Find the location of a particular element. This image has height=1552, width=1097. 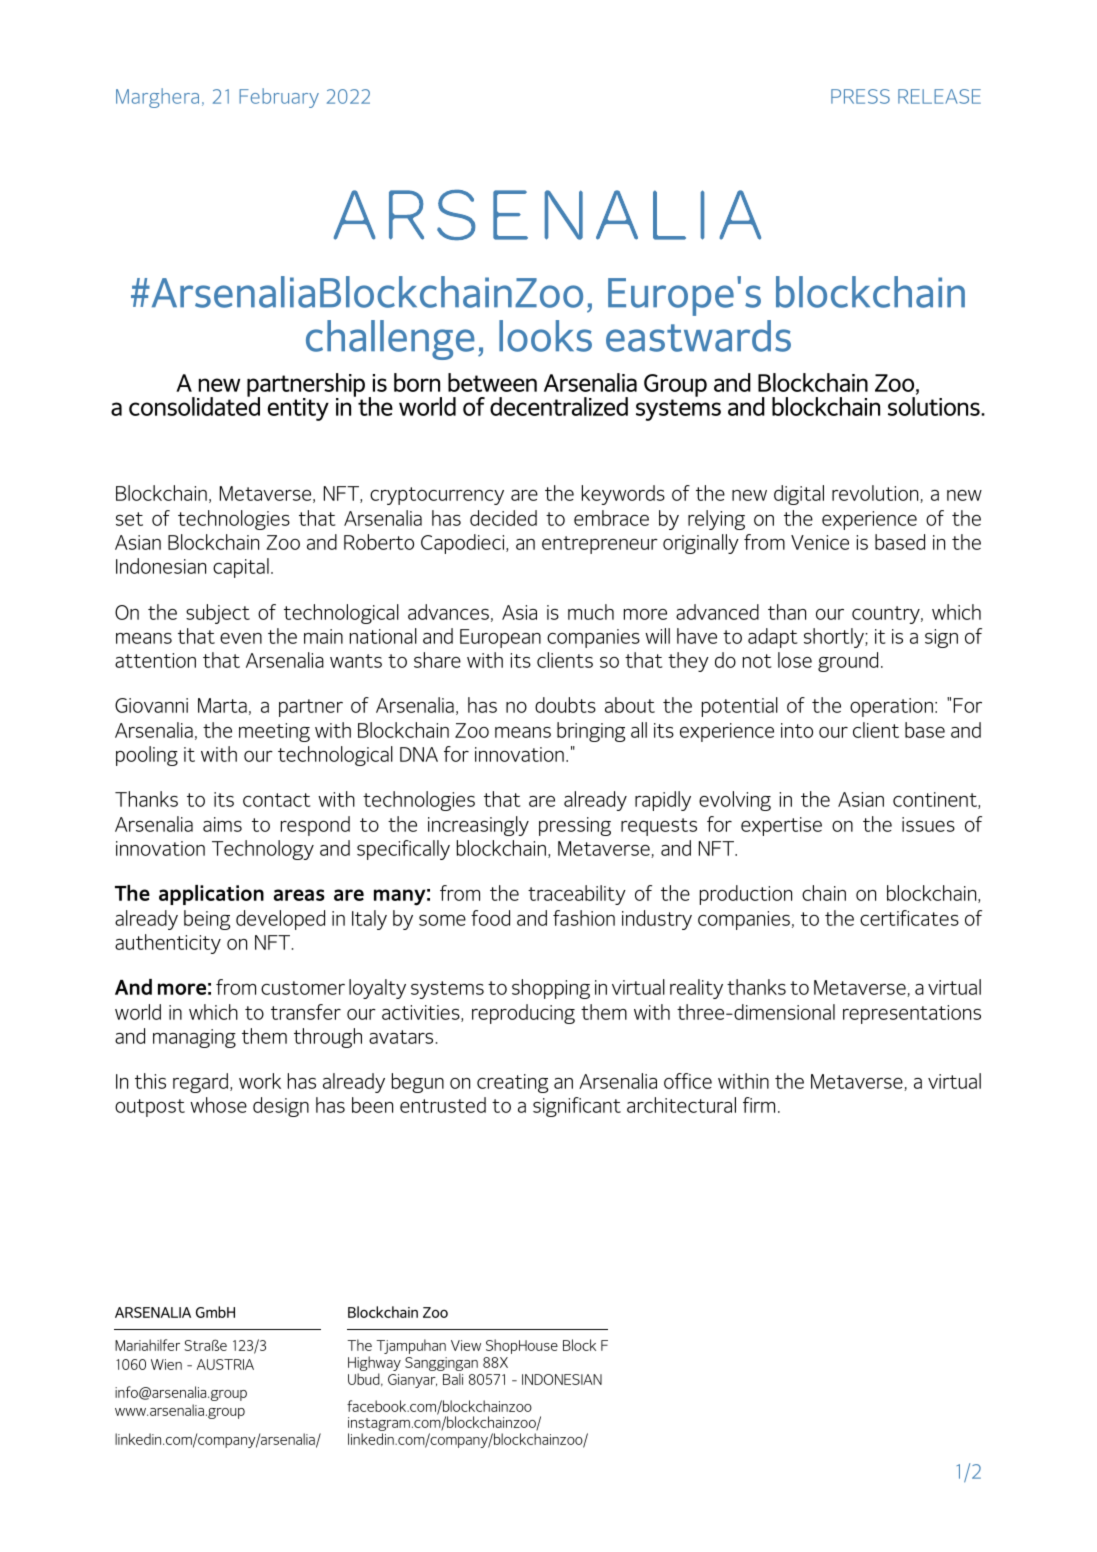

RELEASE is located at coordinates (939, 96).
